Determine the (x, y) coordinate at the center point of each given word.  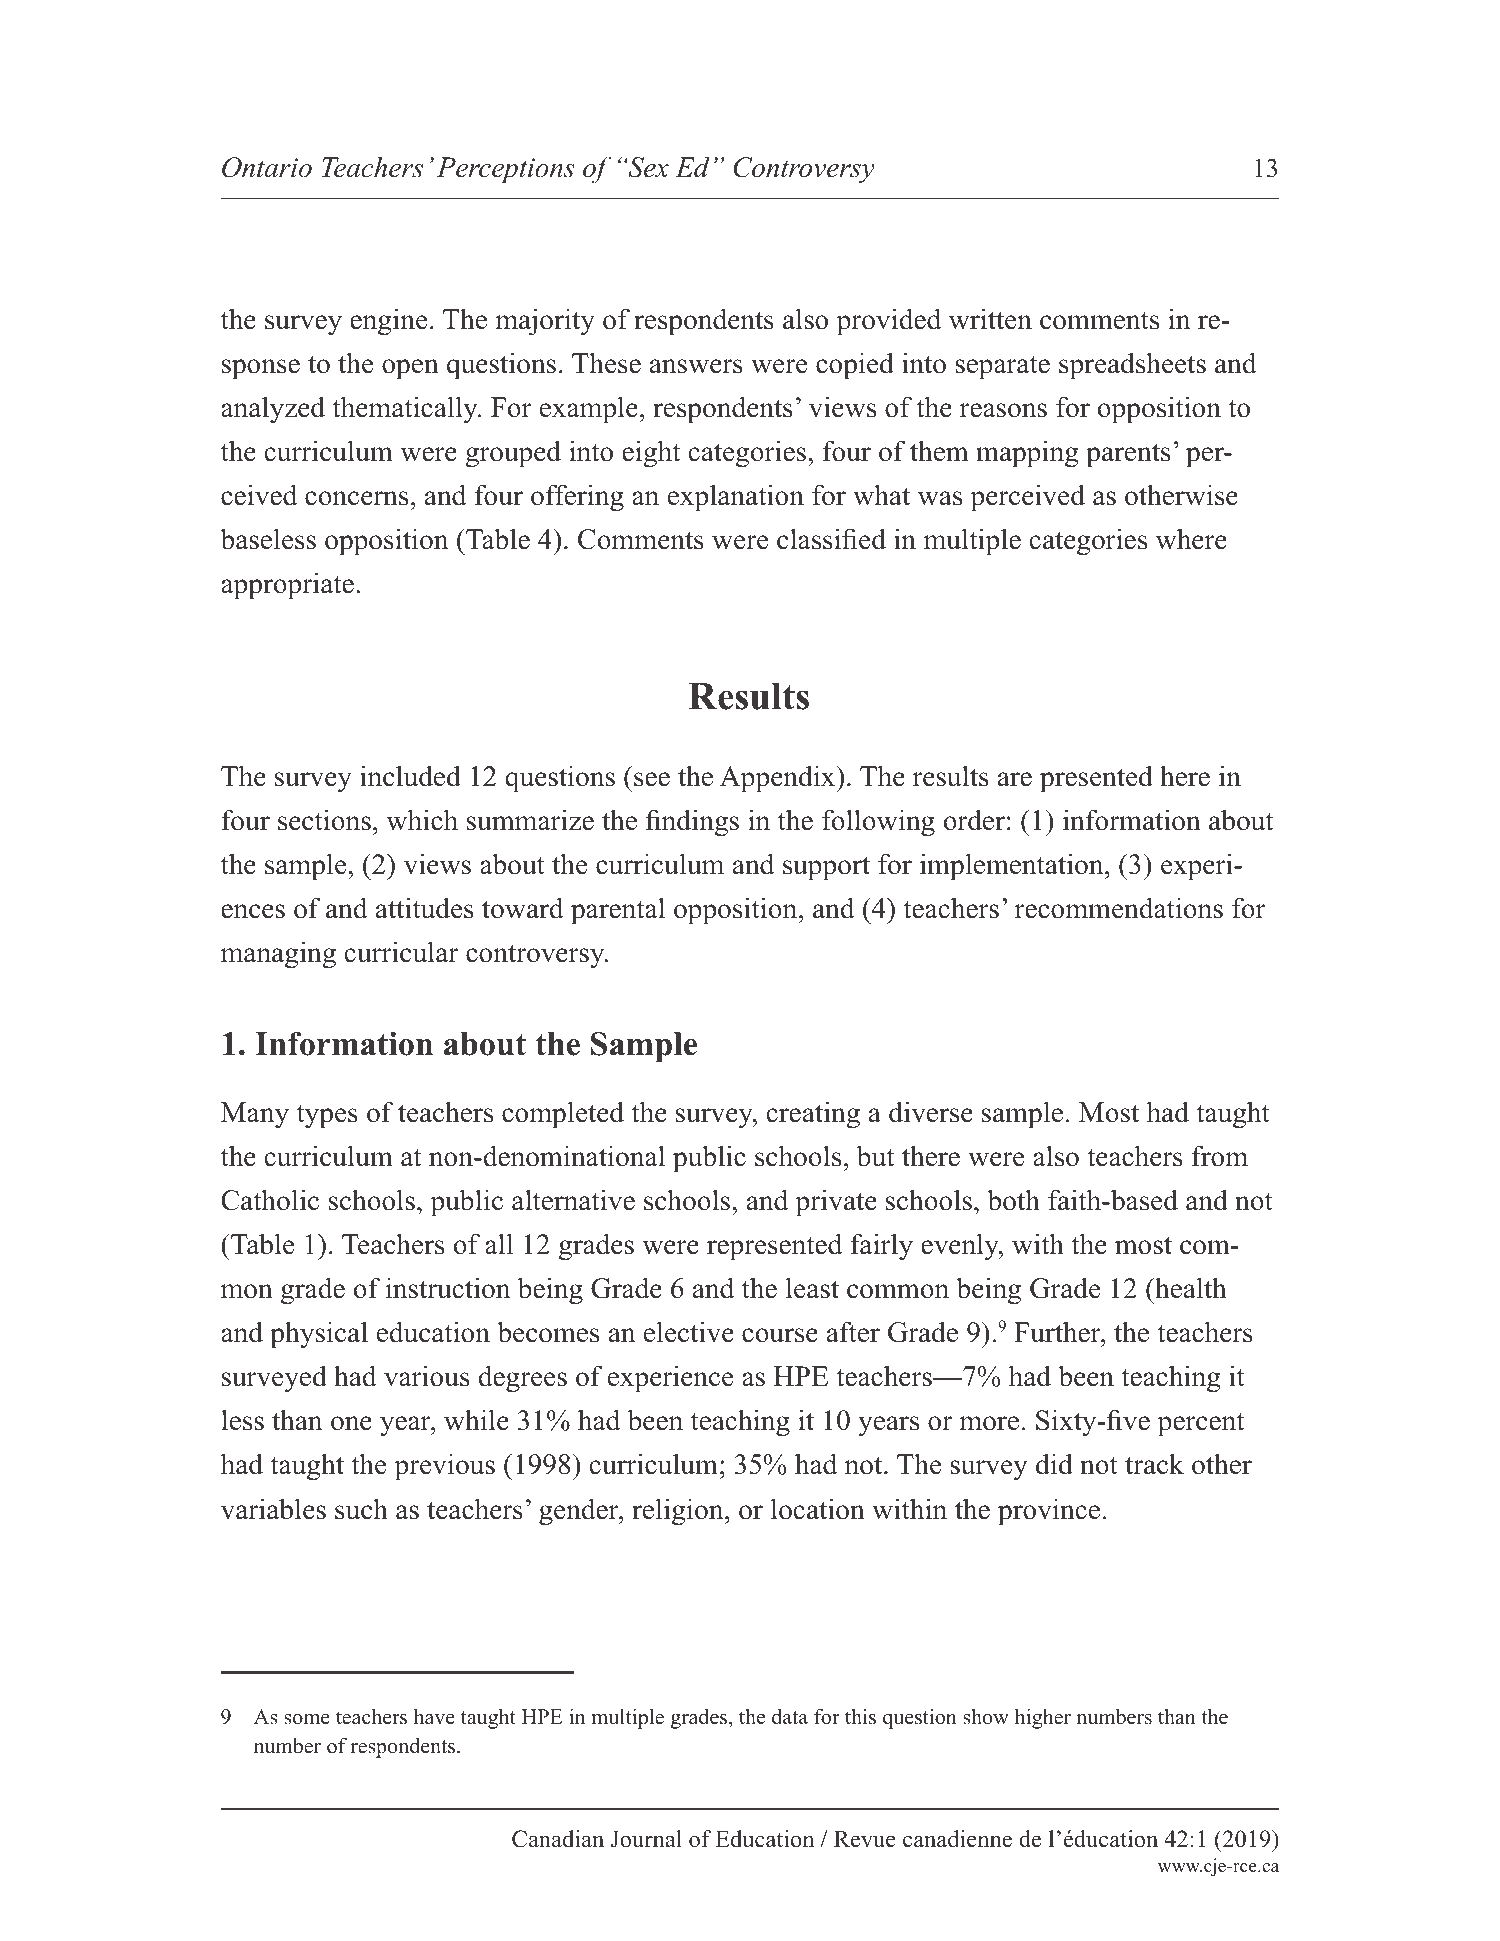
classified (831, 539)
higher (1043, 1718)
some (307, 1719)
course (780, 1335)
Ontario (267, 167)
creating (813, 1115)
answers (696, 366)
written (990, 319)
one (351, 1423)
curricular (401, 952)
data (790, 1717)
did (1054, 1464)
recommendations (1119, 908)
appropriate (287, 586)
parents (1128, 455)
